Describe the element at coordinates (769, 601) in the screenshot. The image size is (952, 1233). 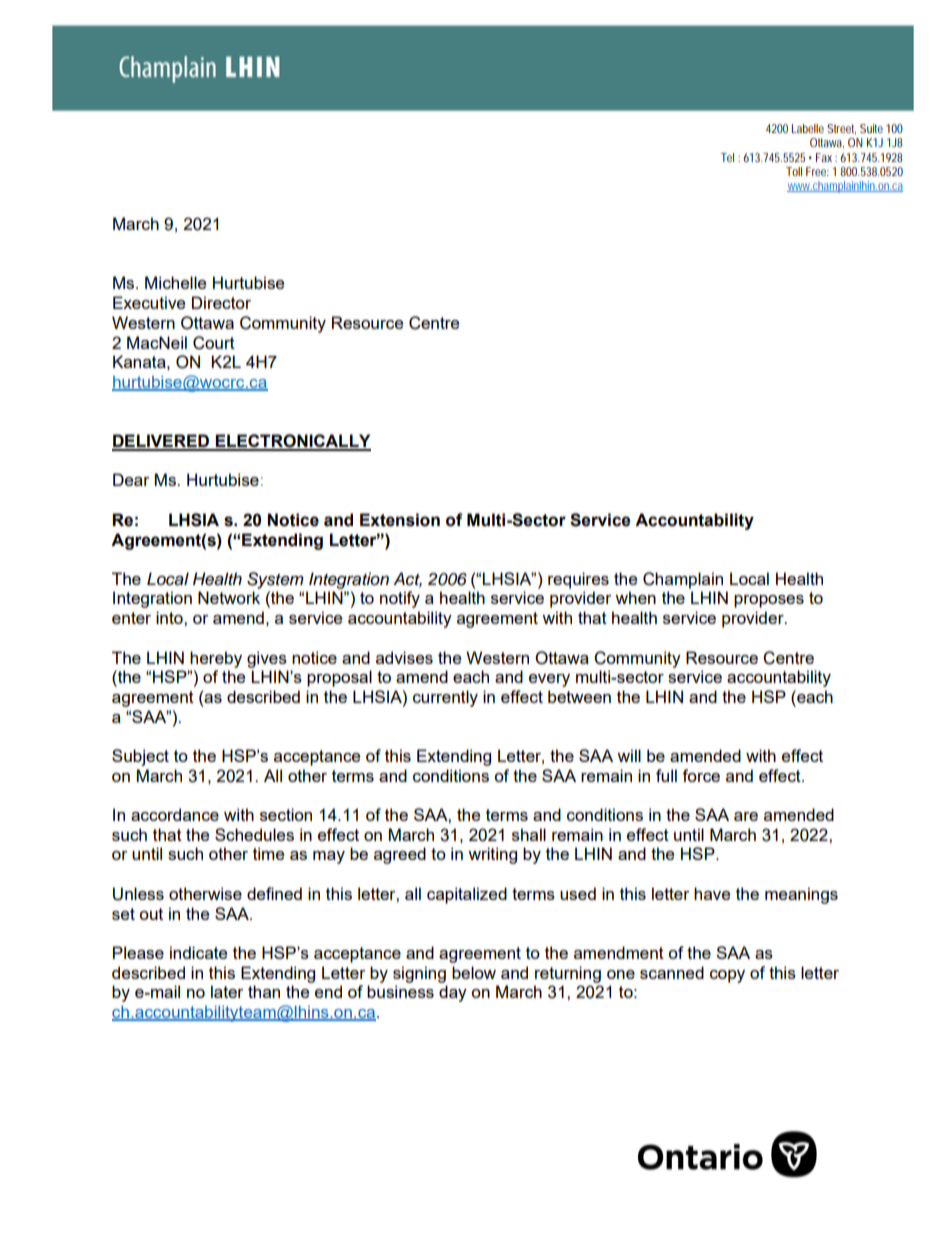
I see `proposes` at that location.
